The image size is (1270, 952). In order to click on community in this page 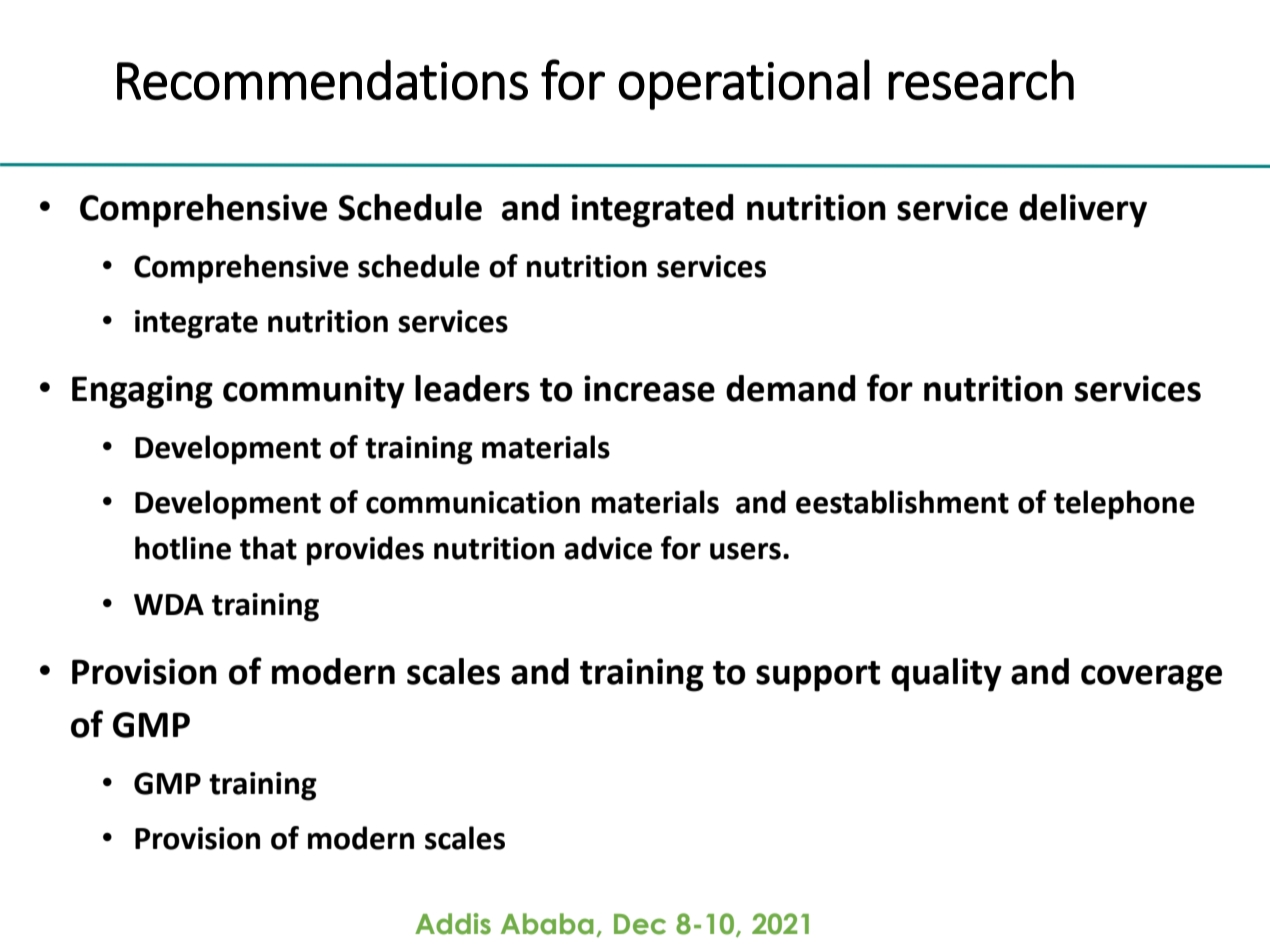, I will do `click(314, 392)`.
